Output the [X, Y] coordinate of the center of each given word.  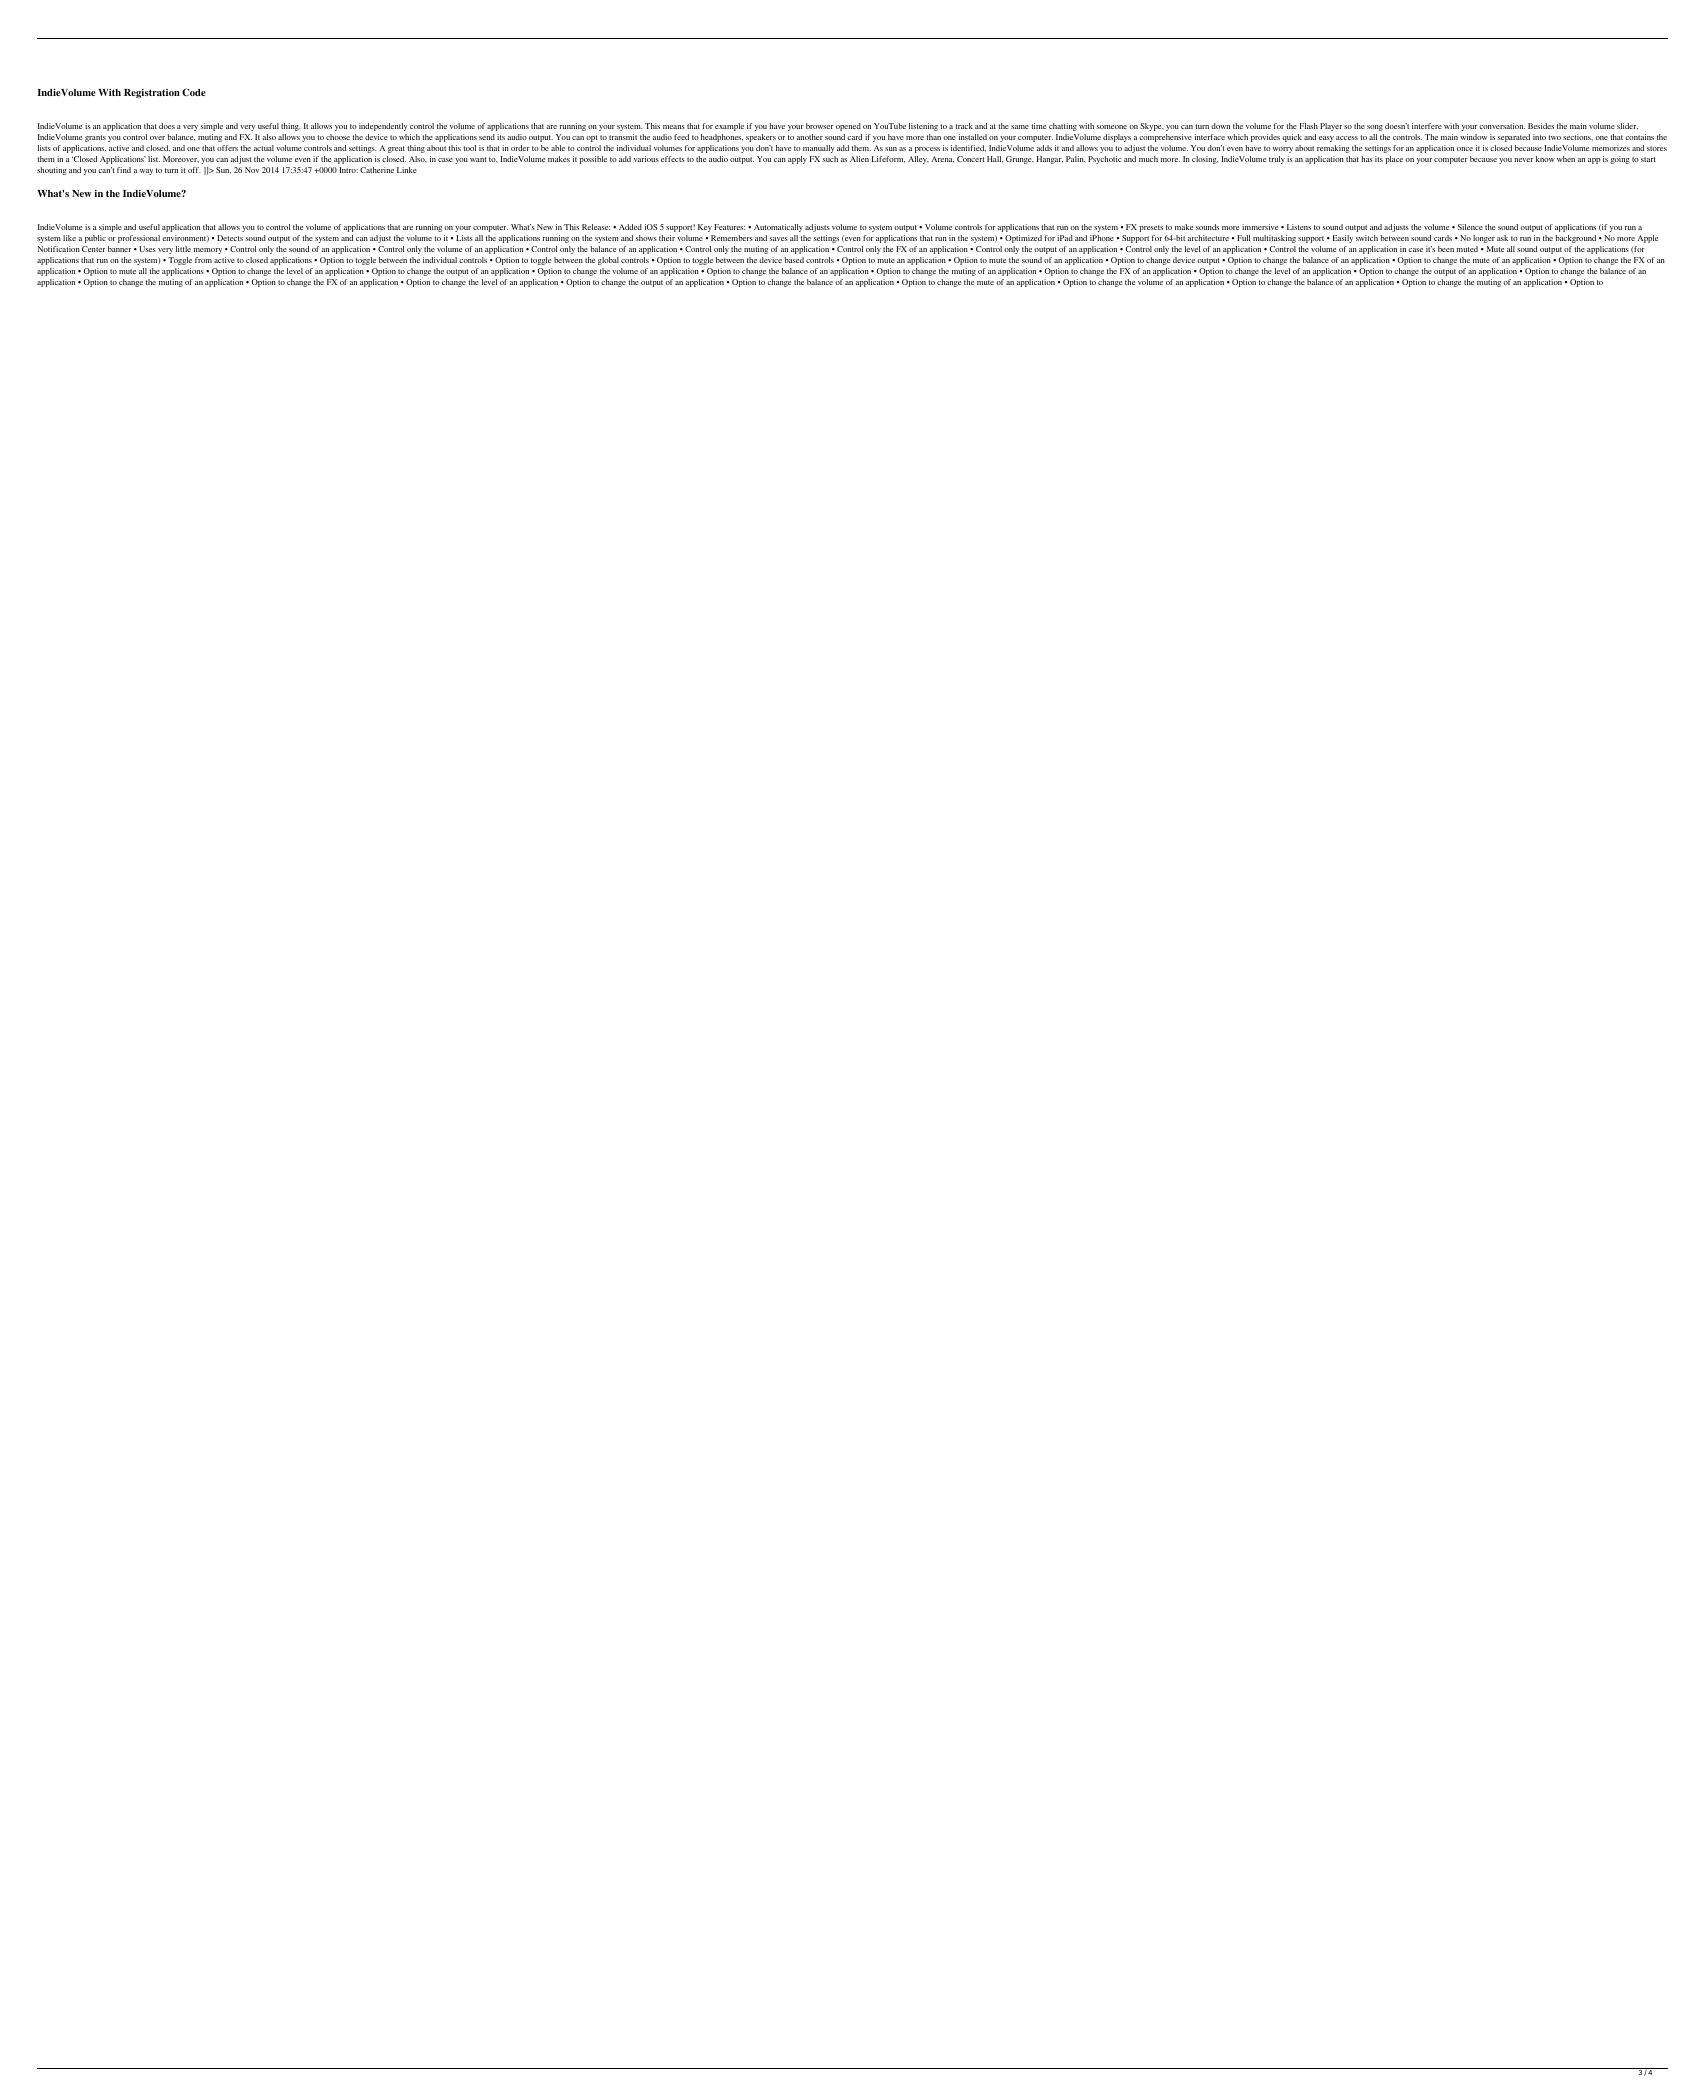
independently [383, 127]
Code [194, 92]
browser [820, 126]
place [1394, 160]
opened [848, 127]
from [203, 260]
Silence [1470, 227]
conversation [1502, 126]
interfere [1427, 126]
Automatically [778, 228]
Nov [252, 170]
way [146, 172]
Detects [230, 238]
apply [797, 160]
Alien [859, 159]
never [1523, 160]
